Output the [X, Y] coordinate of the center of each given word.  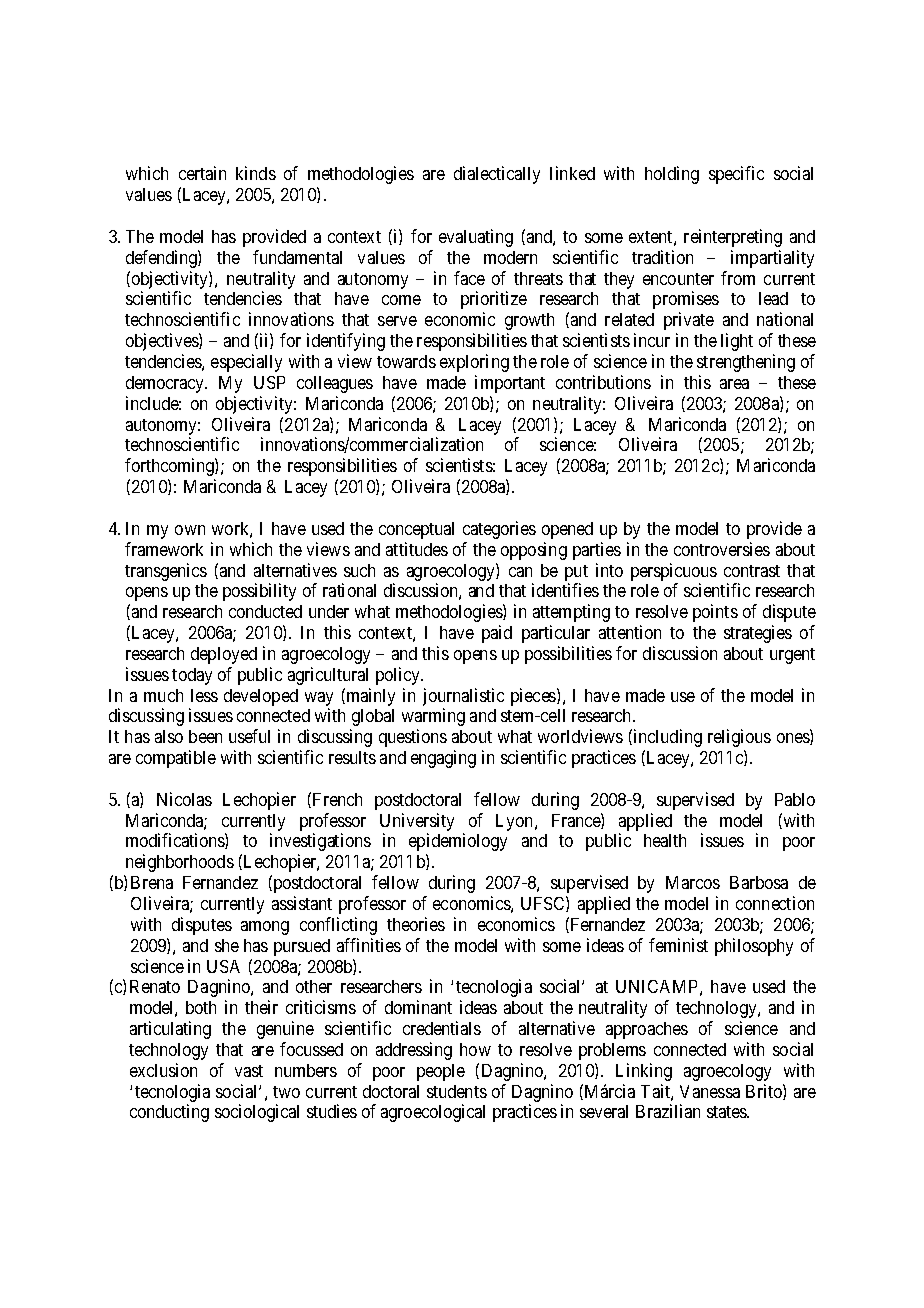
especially [246, 363]
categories [499, 530]
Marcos [693, 882]
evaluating [476, 238]
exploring [474, 363]
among [265, 928]
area [734, 384]
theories [416, 924]
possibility [259, 592]
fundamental [297, 257]
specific [736, 175]
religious [739, 738]
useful [249, 736]
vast [249, 1071]
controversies [722, 549]
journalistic [463, 698]
